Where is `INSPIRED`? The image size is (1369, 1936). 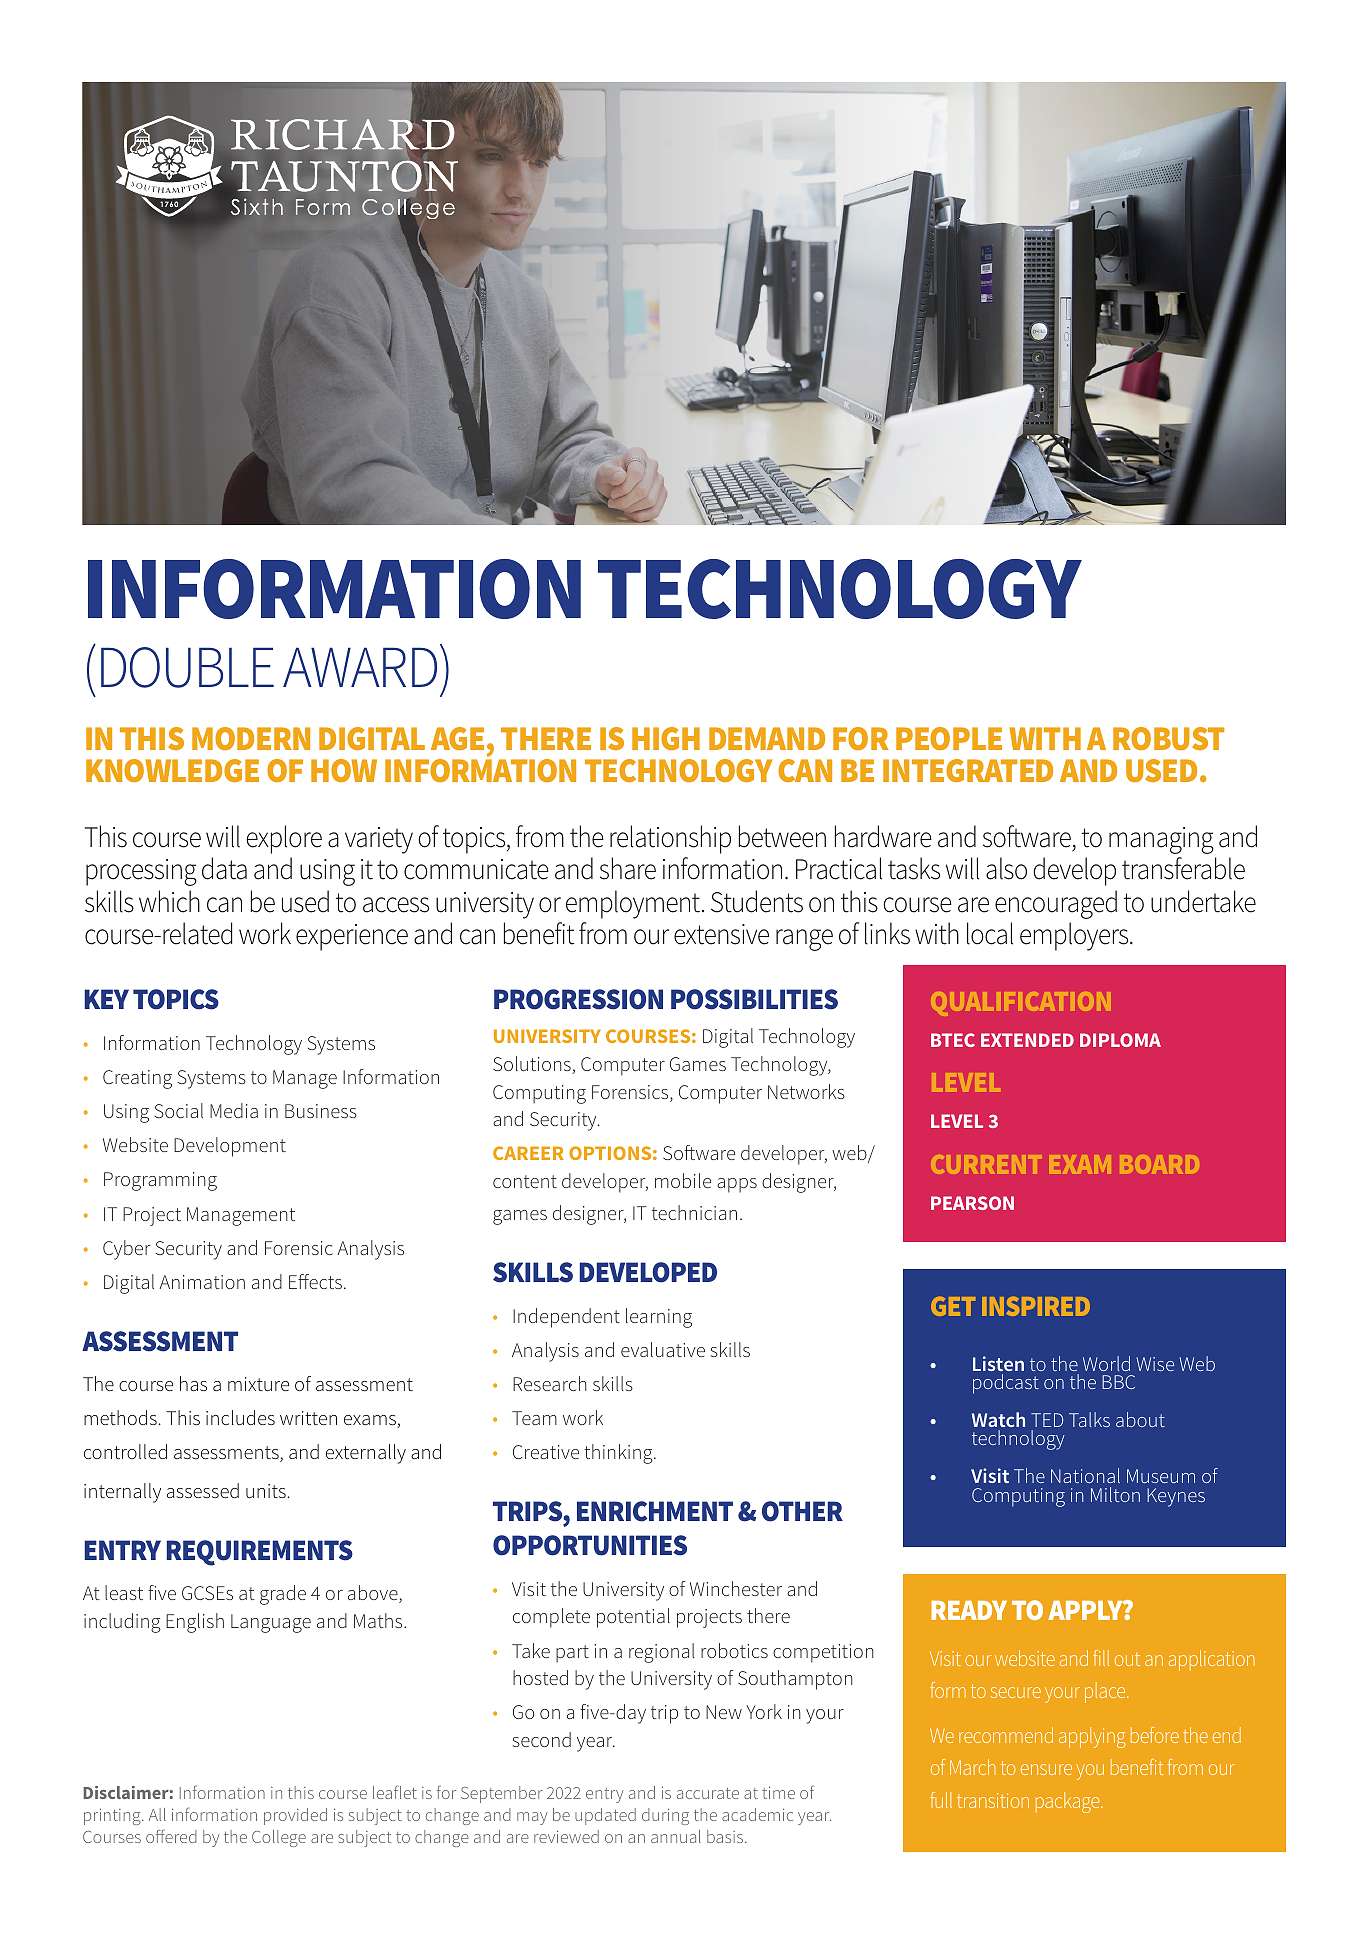 INSPIRED is located at coordinates (1036, 1306).
